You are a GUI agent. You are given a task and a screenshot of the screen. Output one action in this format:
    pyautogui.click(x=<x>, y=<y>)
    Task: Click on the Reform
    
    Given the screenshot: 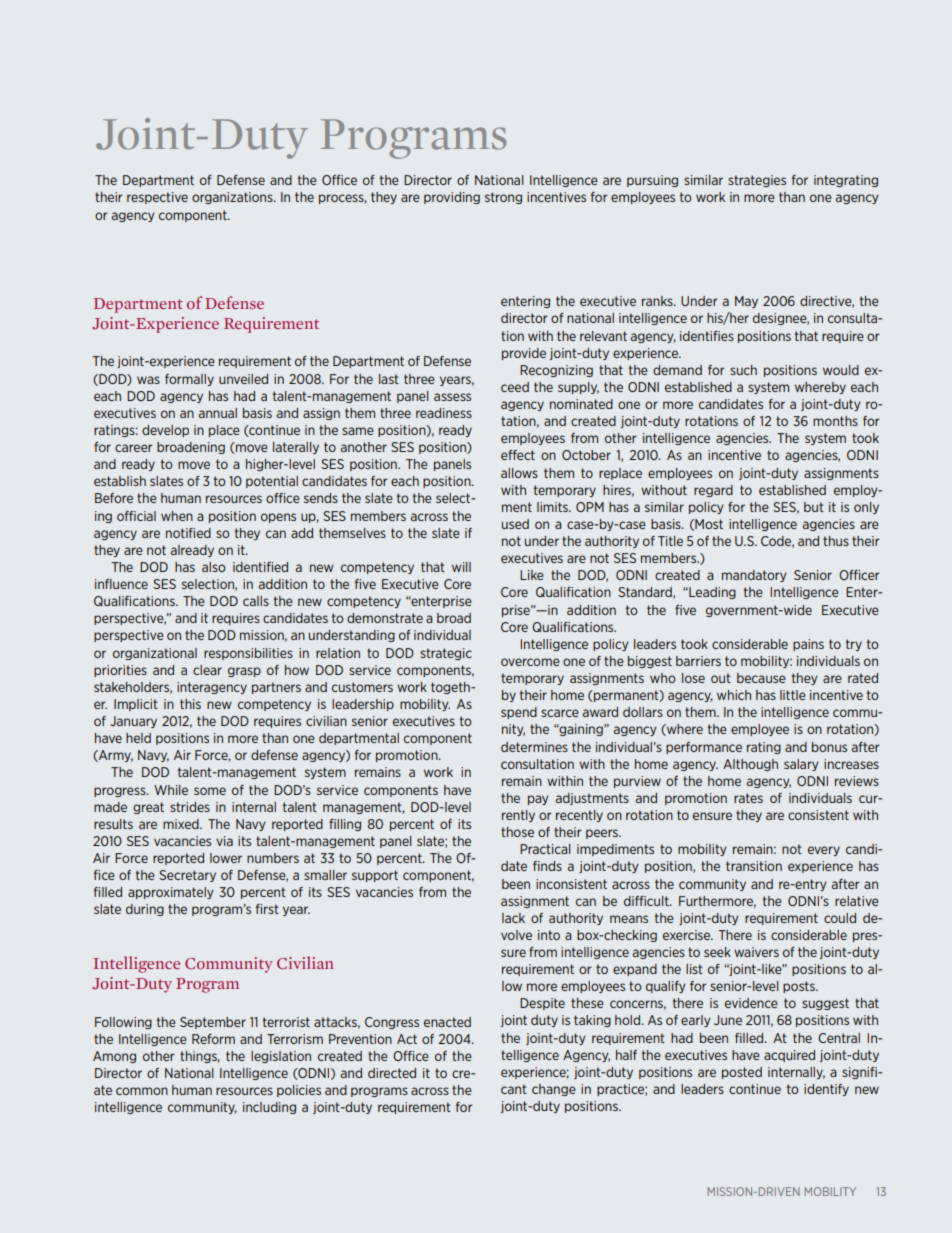 What is the action you would take?
    pyautogui.click(x=213, y=1039)
